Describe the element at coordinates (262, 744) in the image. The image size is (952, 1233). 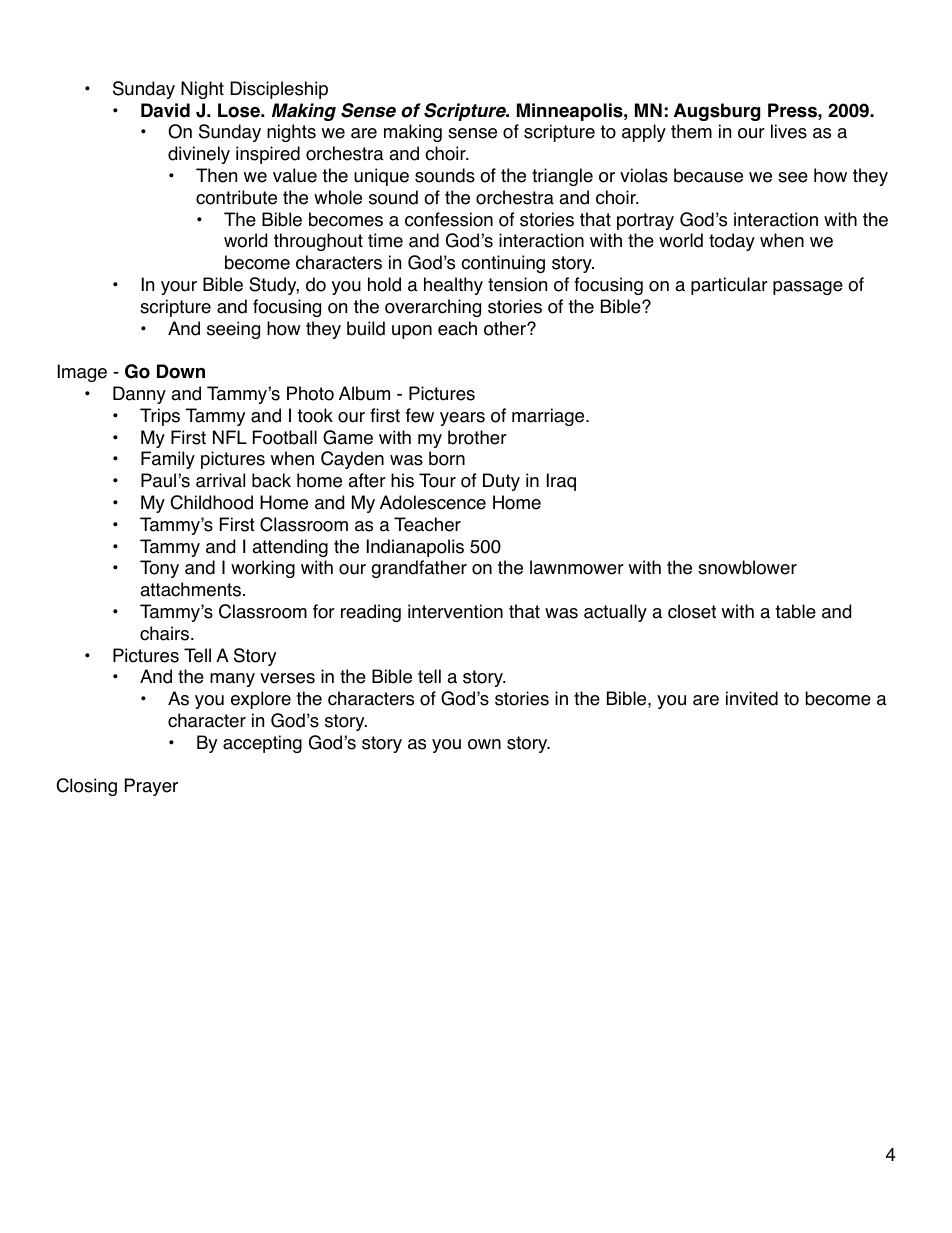
I see `accepting` at that location.
